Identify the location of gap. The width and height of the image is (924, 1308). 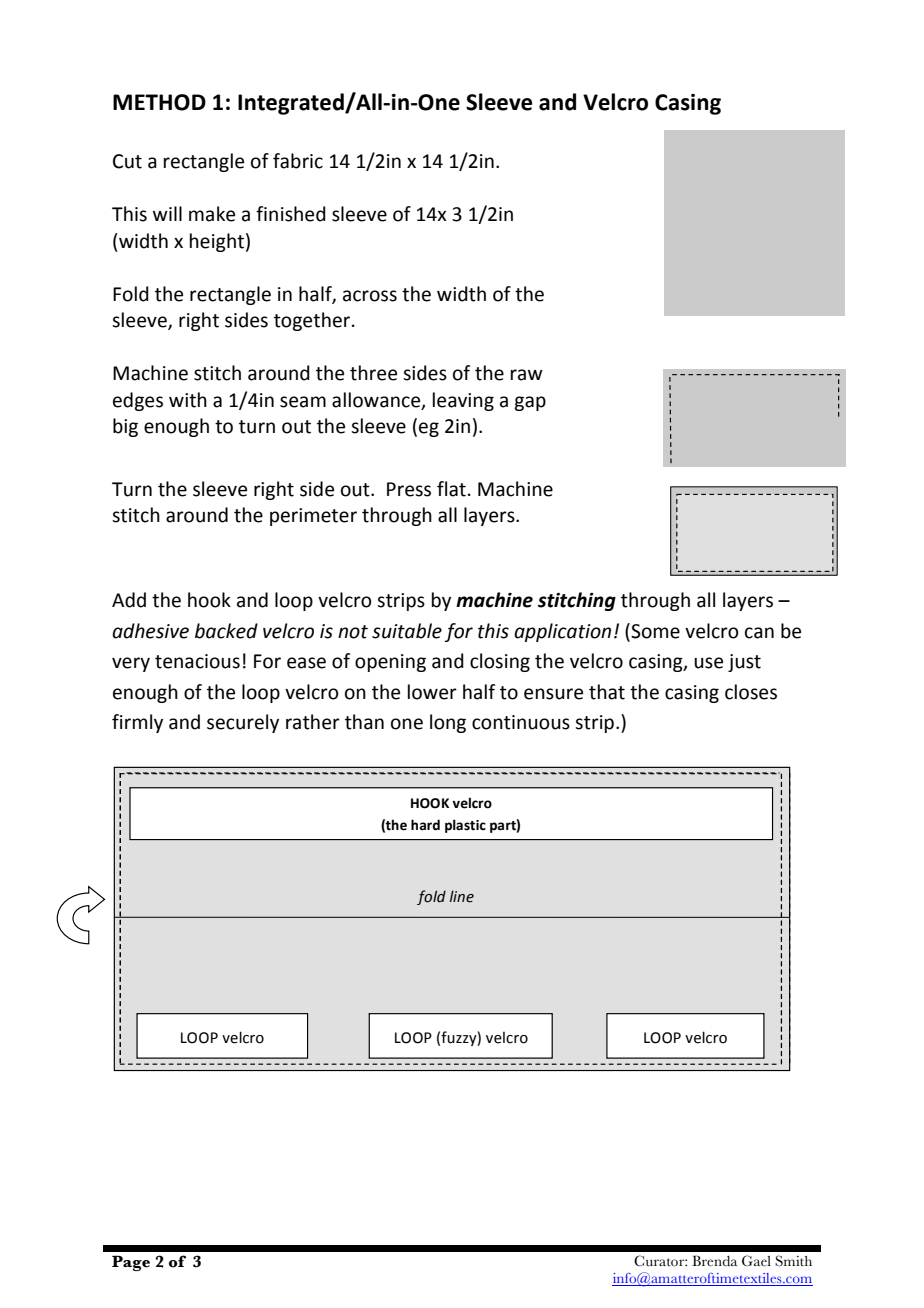
(530, 403).
